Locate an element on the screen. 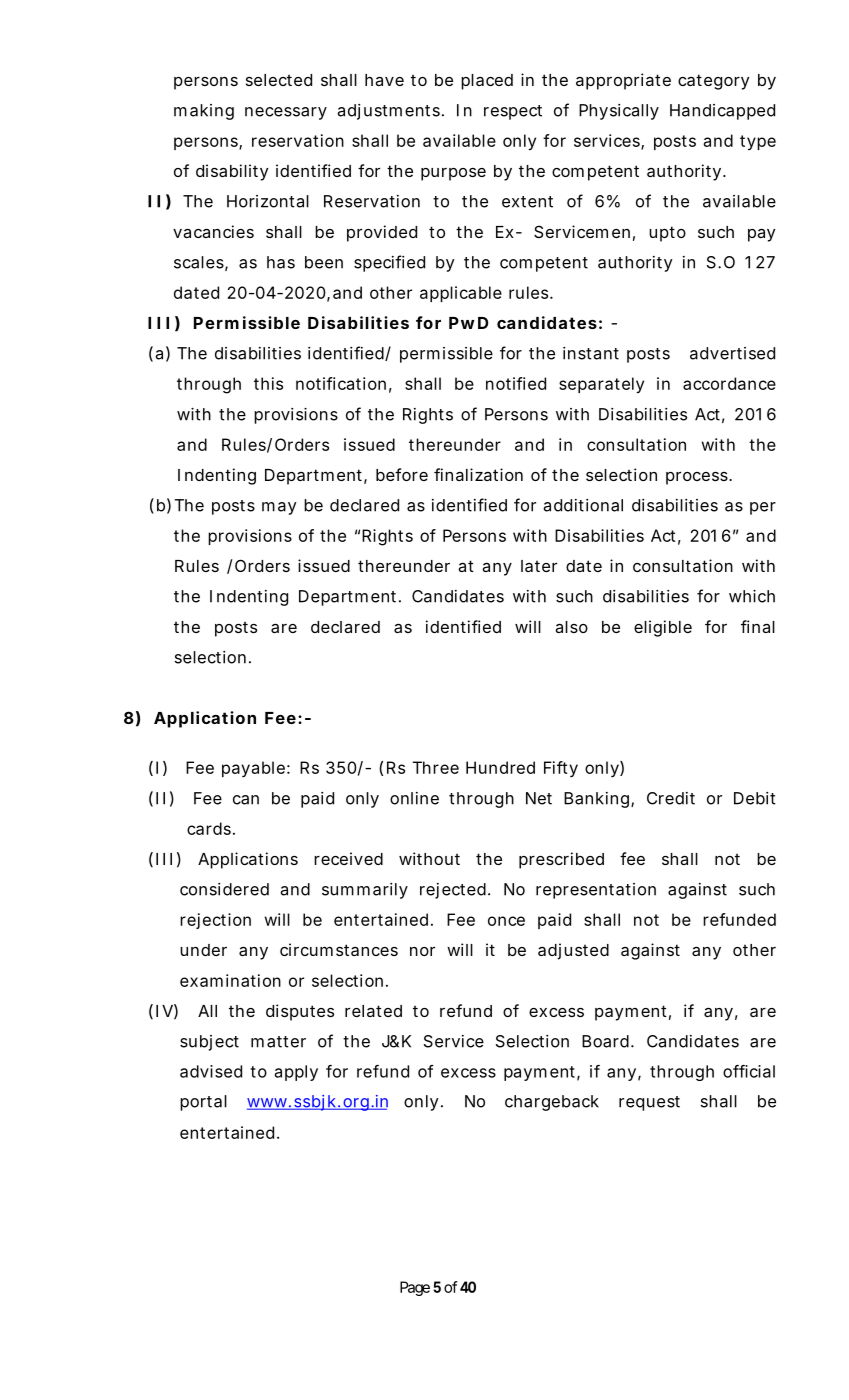 Image resolution: width=849 pixels, height=1400 pixels. additional is located at coordinates (583, 505).
